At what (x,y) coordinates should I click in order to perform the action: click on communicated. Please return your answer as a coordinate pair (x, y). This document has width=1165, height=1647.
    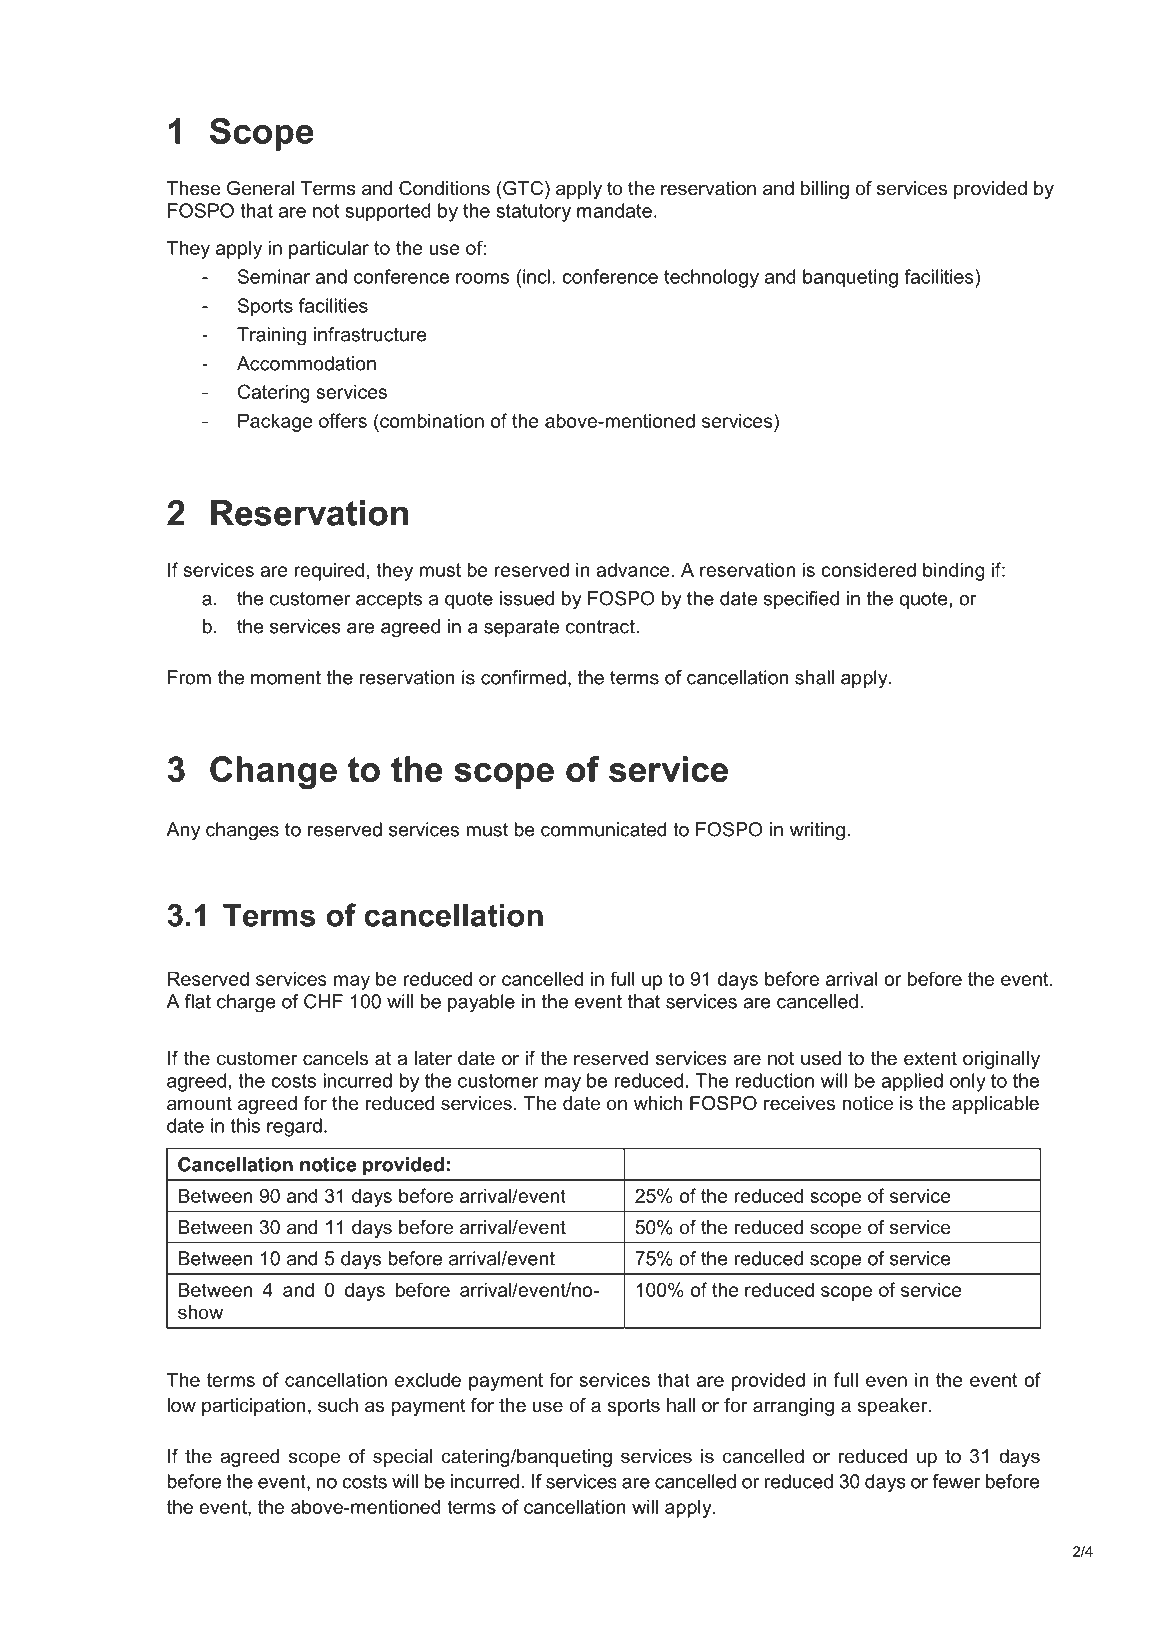
    Looking at the image, I should click on (603, 829).
